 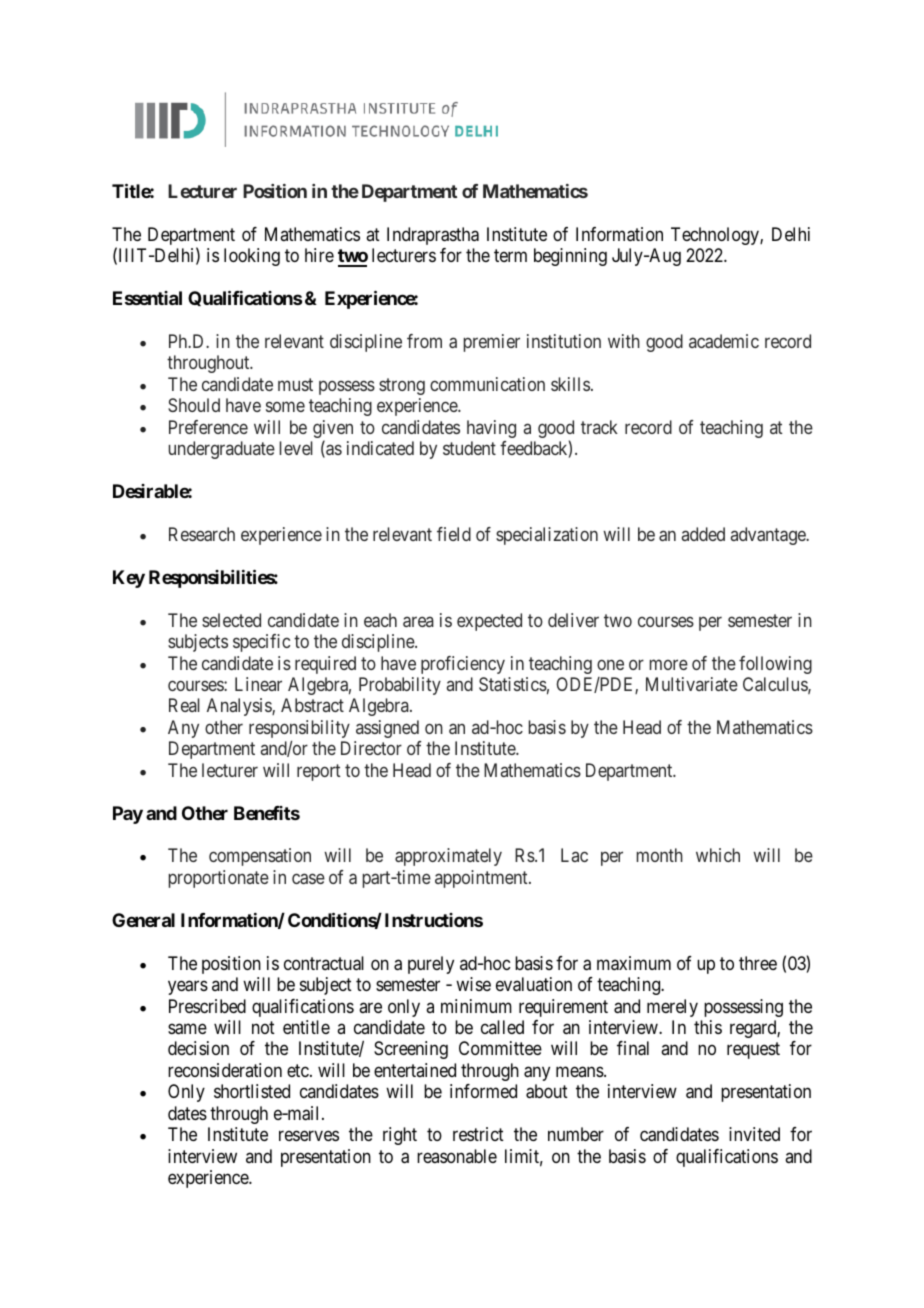 I want to click on term, so click(x=510, y=255).
